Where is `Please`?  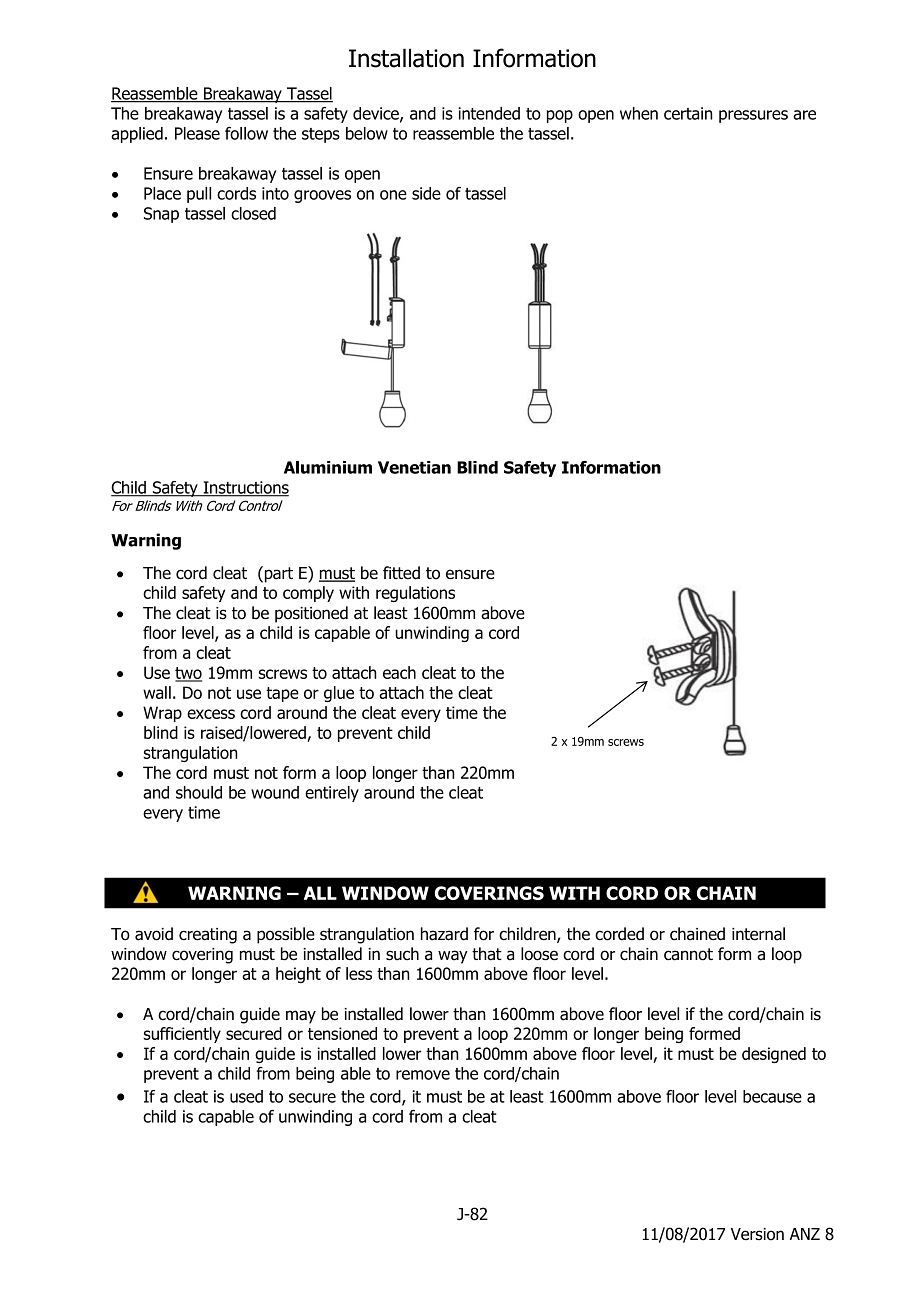
Please is located at coordinates (197, 133).
